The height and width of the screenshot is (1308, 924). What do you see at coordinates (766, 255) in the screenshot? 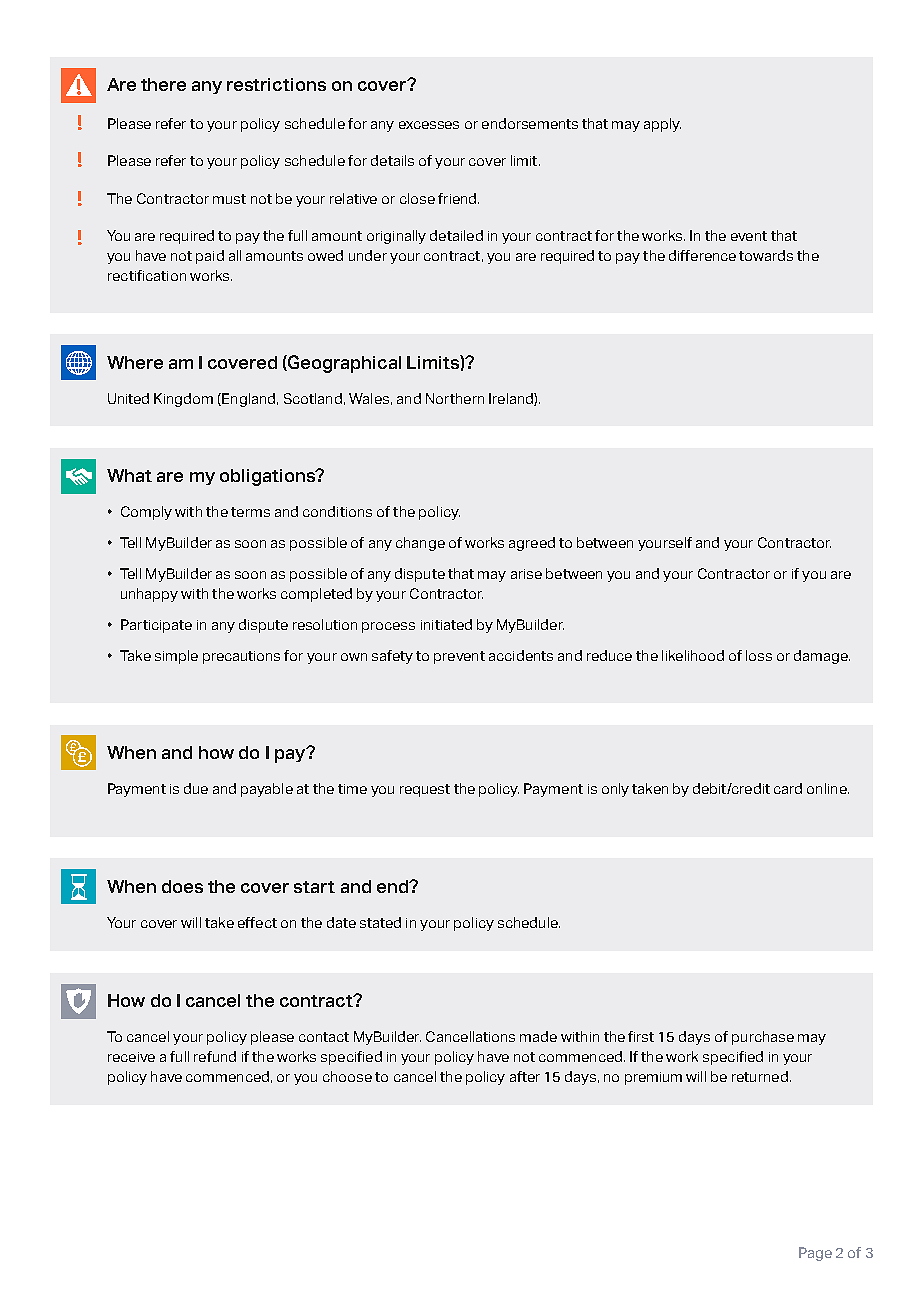
I see `towards` at bounding box center [766, 255].
